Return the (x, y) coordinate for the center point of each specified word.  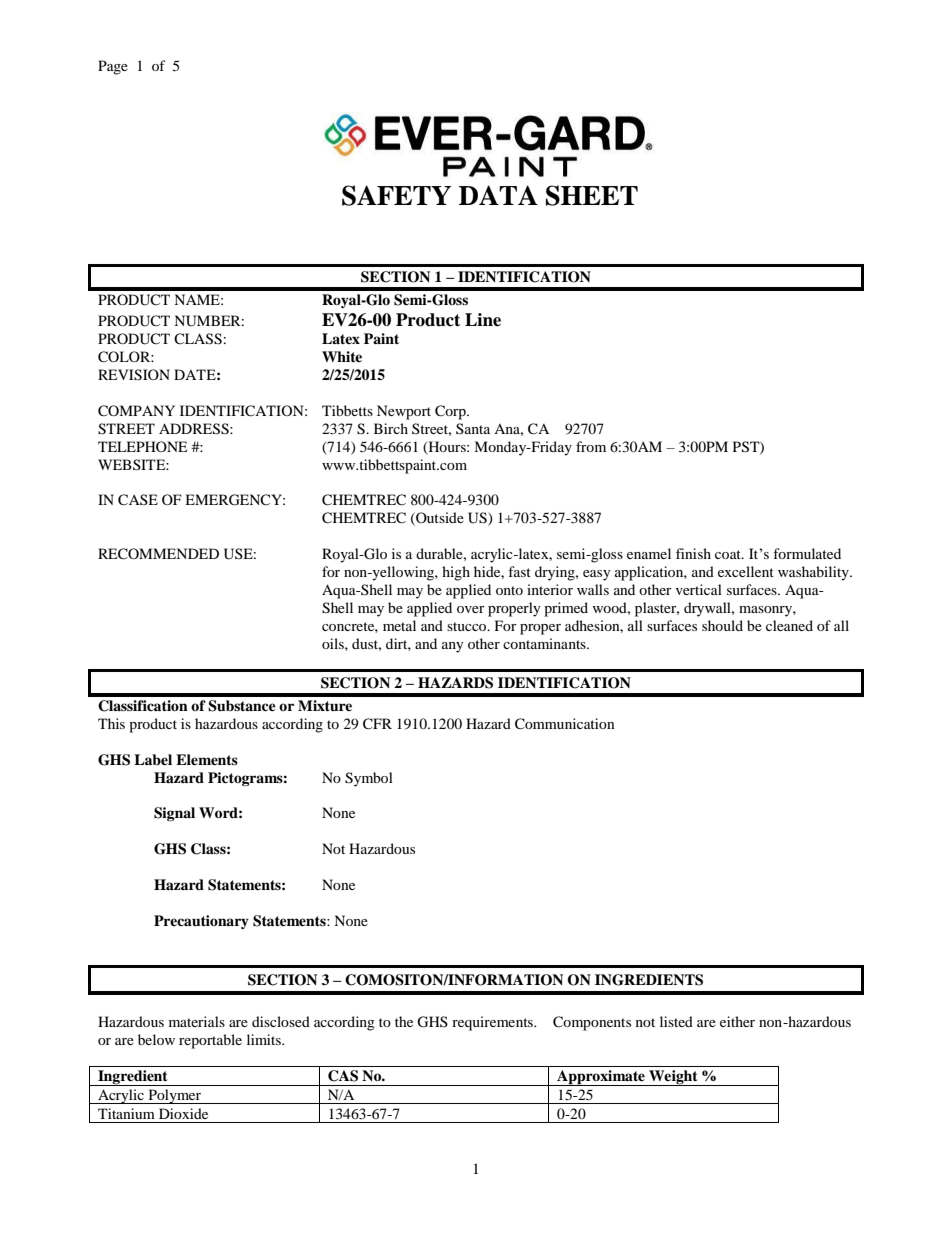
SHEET (592, 195)
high (456, 573)
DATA (498, 195)
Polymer (174, 1096)
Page (113, 67)
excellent (746, 571)
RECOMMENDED (158, 554)
